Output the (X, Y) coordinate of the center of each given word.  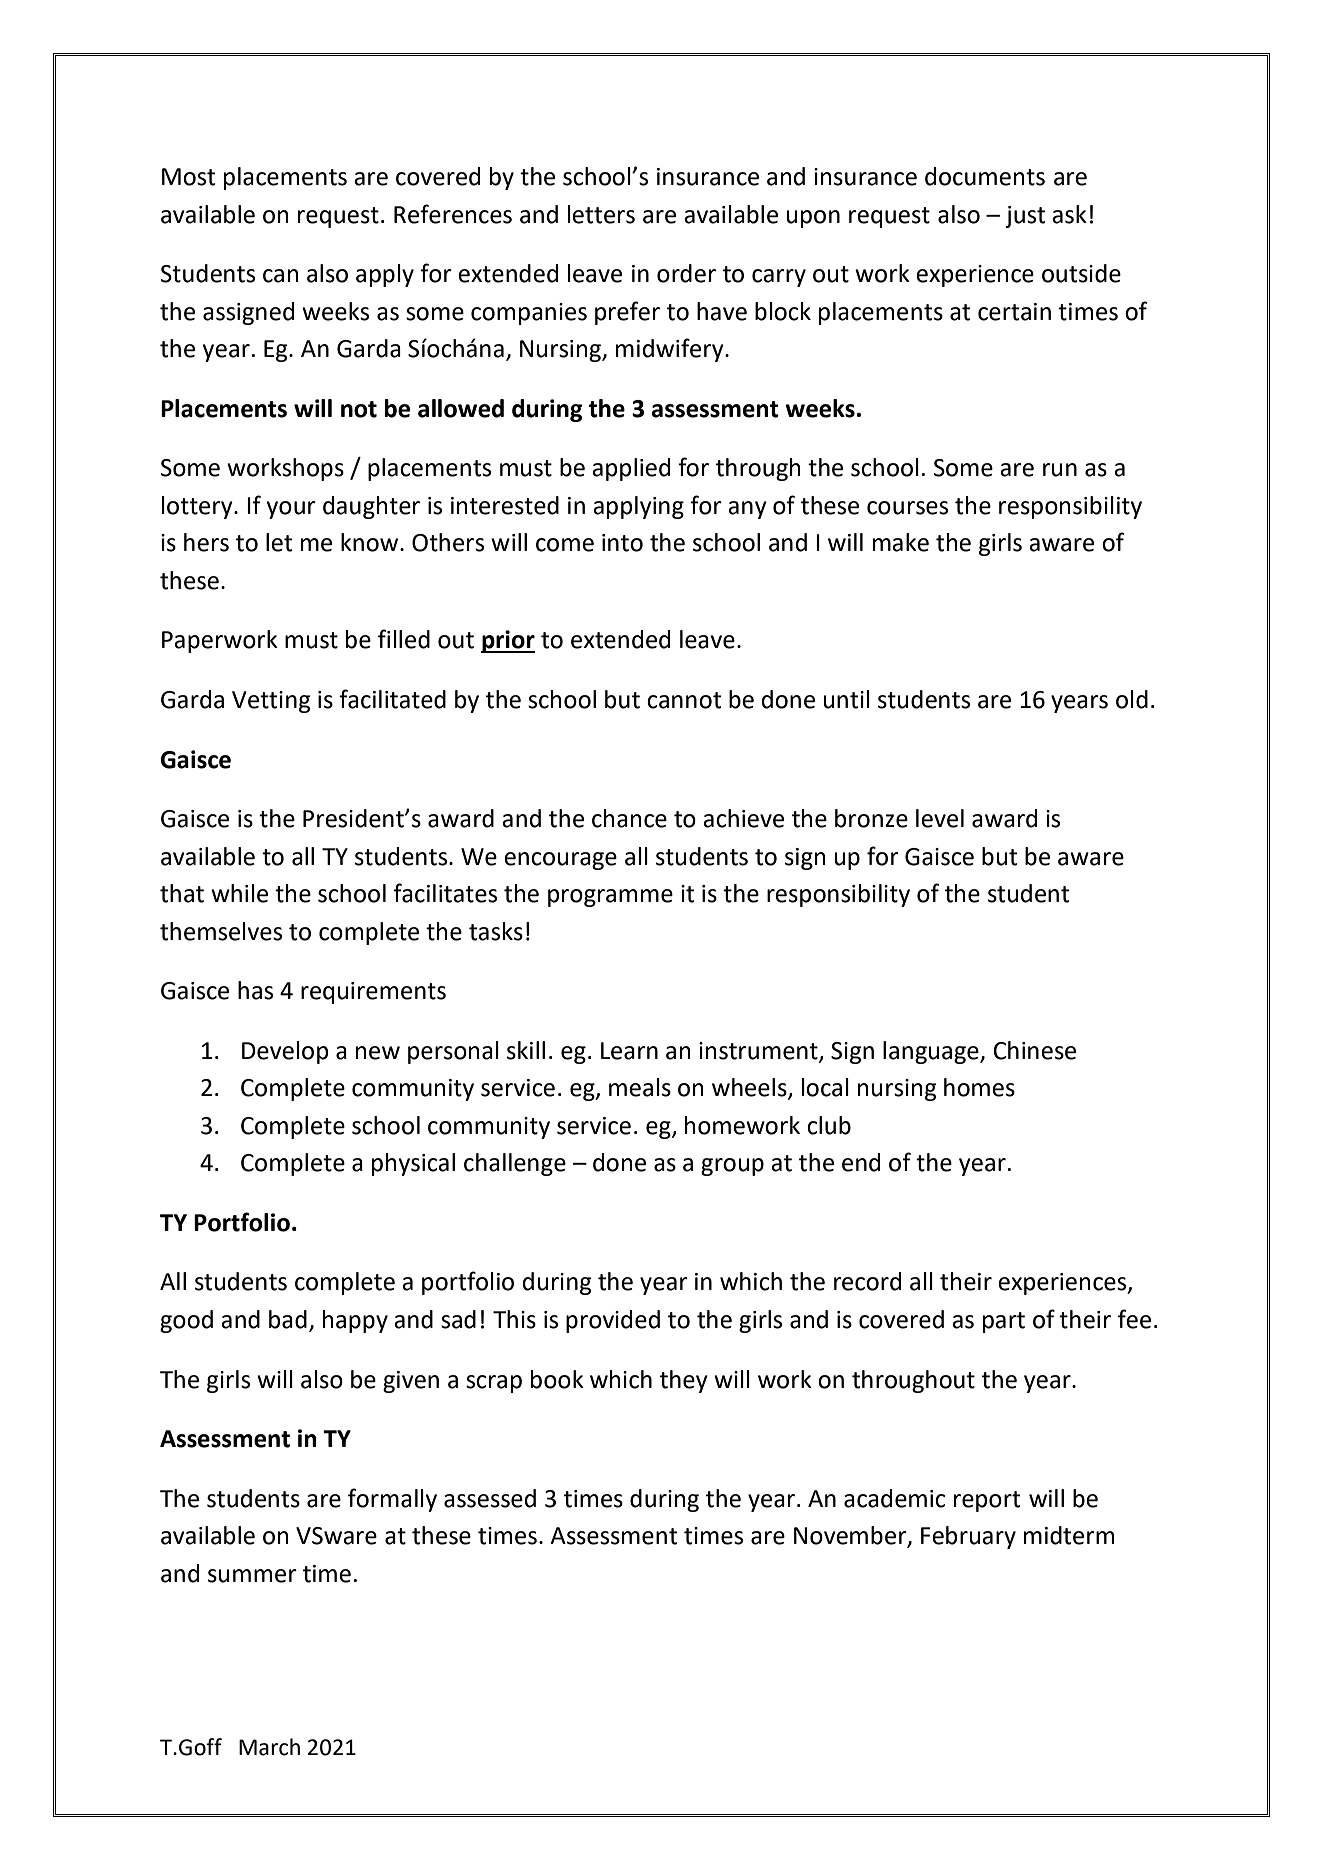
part (1004, 1322)
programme (610, 898)
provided (613, 1321)
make (901, 542)
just (1025, 217)
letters (601, 214)
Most (188, 177)
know (371, 542)
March (269, 1747)
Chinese (1035, 1050)
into (622, 543)
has (255, 990)
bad (288, 1319)
